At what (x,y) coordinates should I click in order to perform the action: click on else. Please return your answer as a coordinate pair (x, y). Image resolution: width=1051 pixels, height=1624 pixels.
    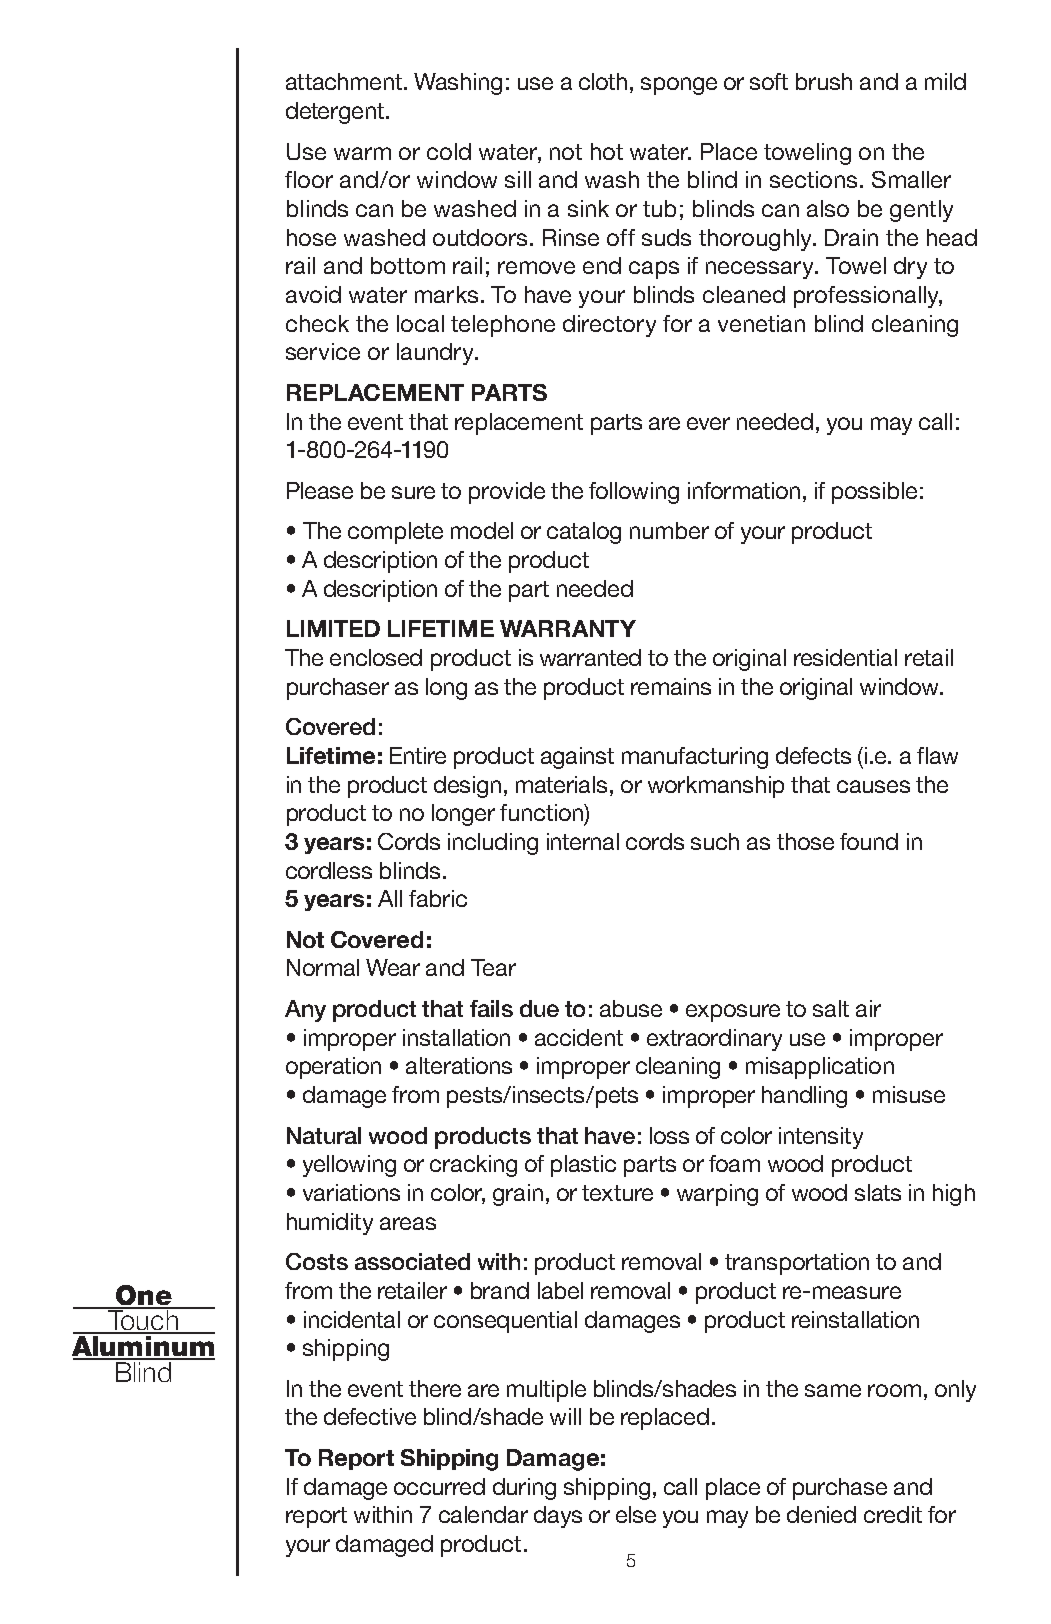
    Looking at the image, I should click on (636, 1514).
